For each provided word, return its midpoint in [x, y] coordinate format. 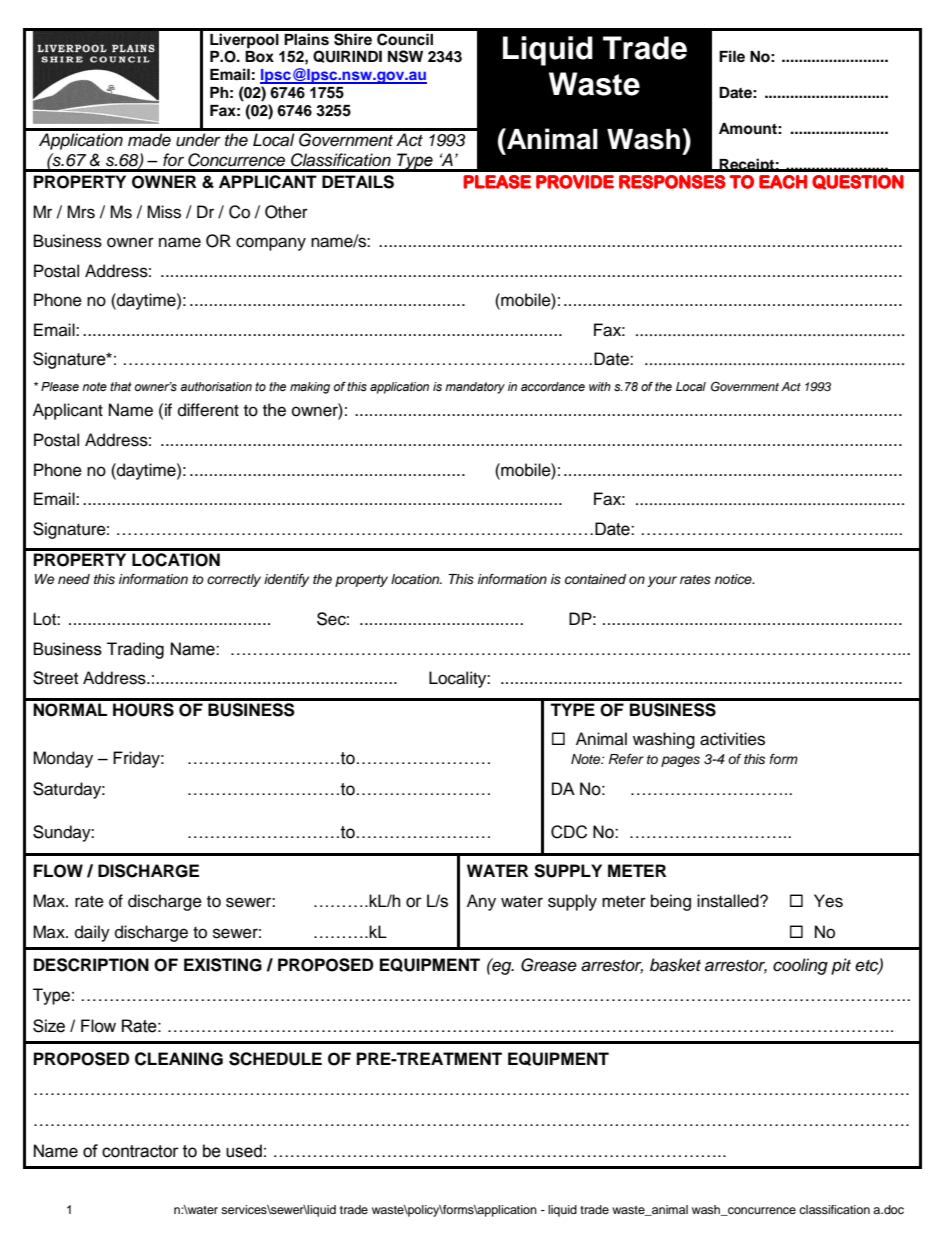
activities [732, 739]
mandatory [475, 388]
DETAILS [358, 182]
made [149, 140]
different [208, 410]
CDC [569, 832]
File [732, 56]
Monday [63, 759]
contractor [140, 1151]
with [600, 386]
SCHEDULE [275, 1059]
